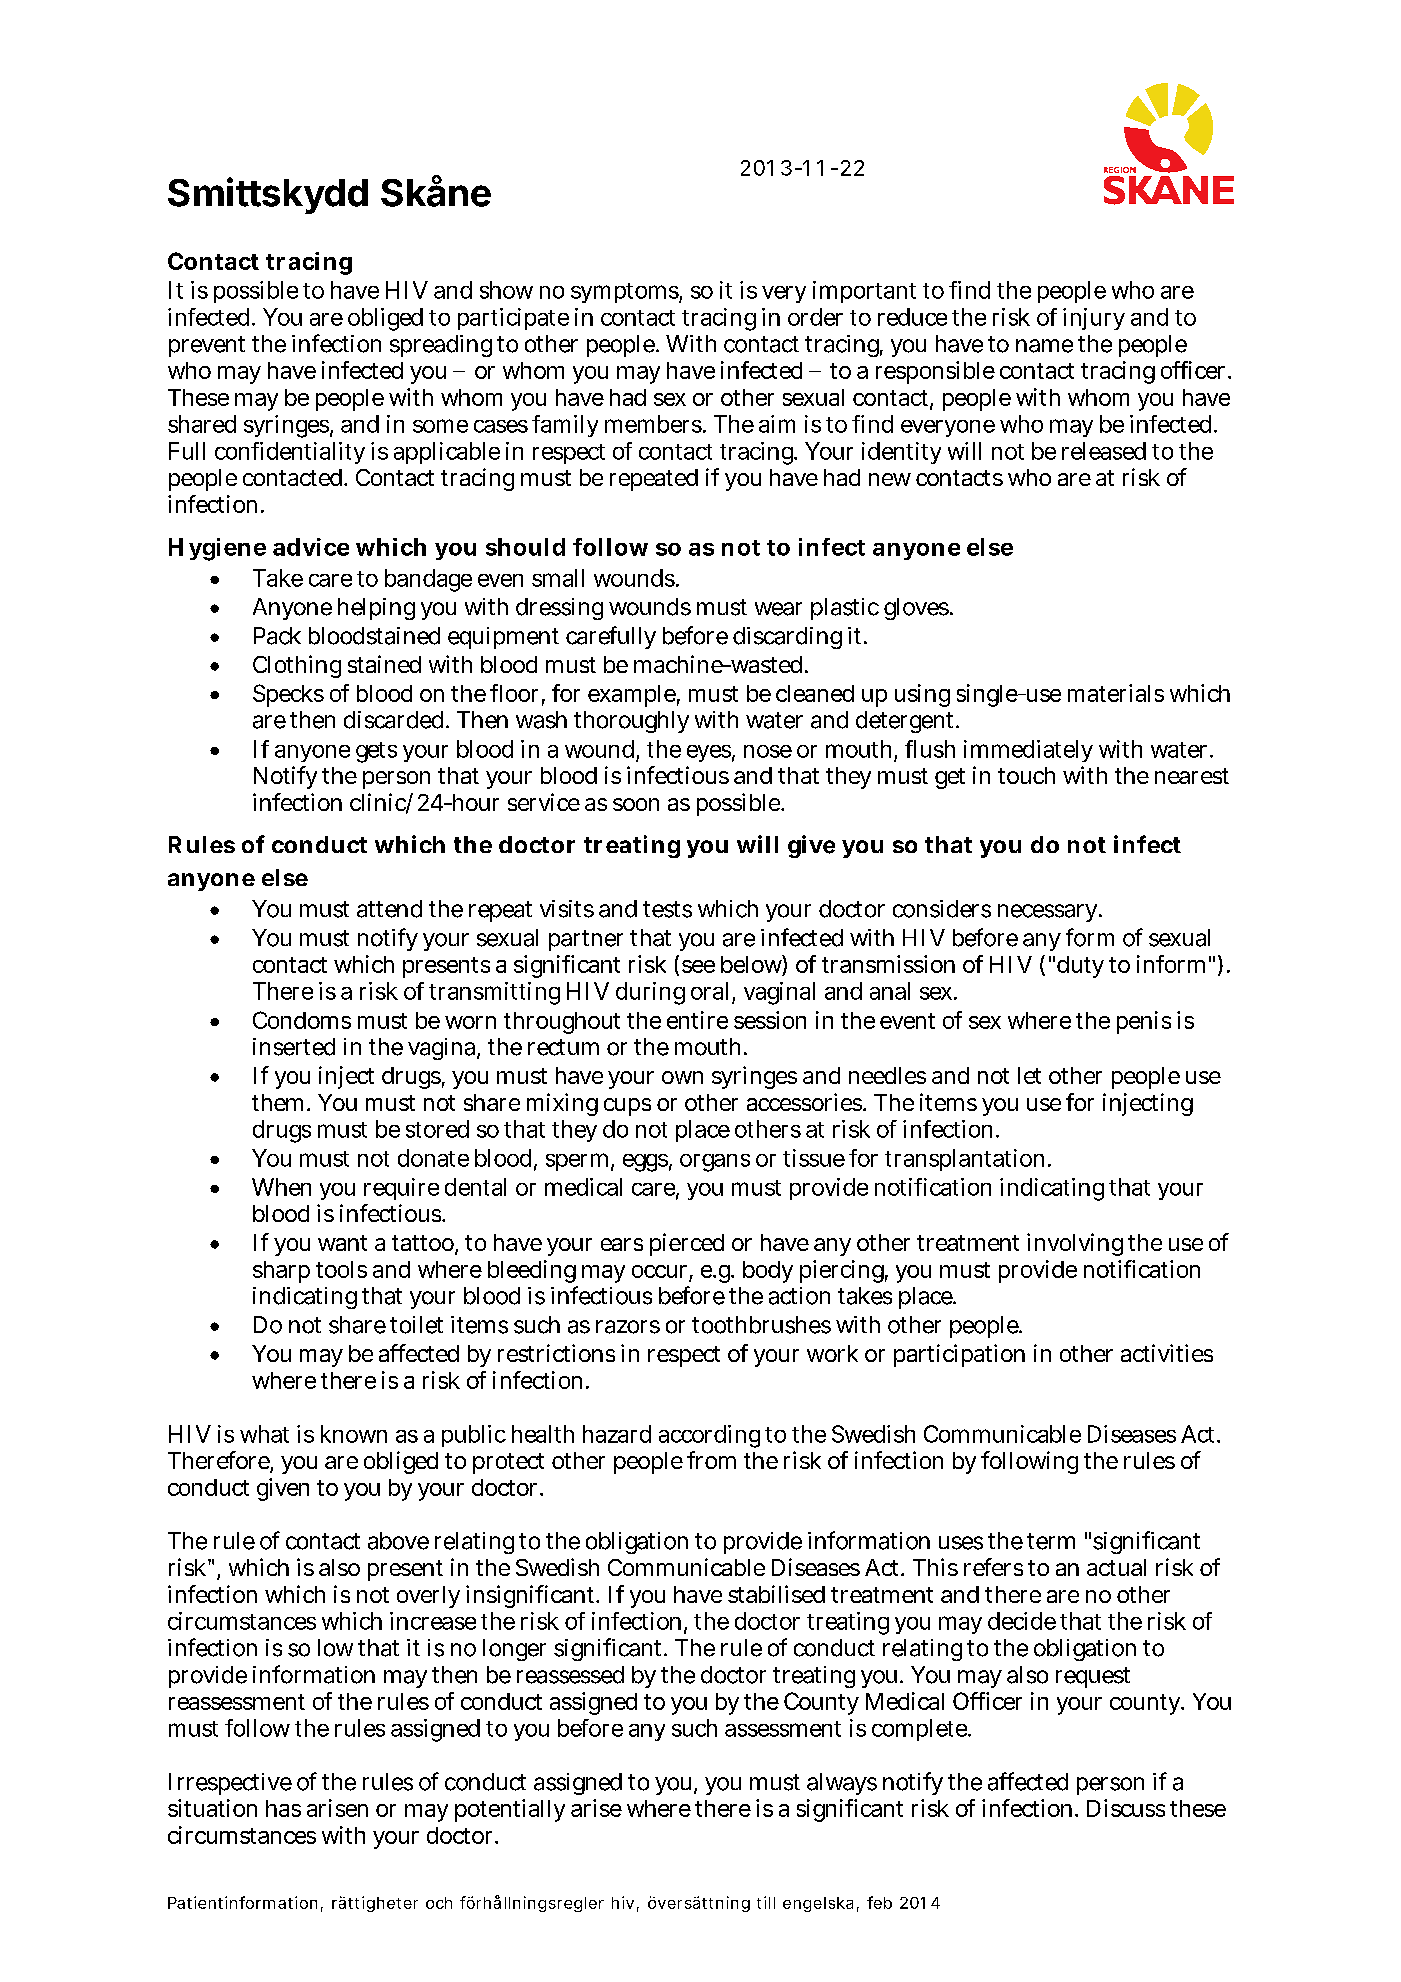 Image resolution: width=1401 pixels, height=1982 pixels. I want to click on och, so click(439, 1903).
